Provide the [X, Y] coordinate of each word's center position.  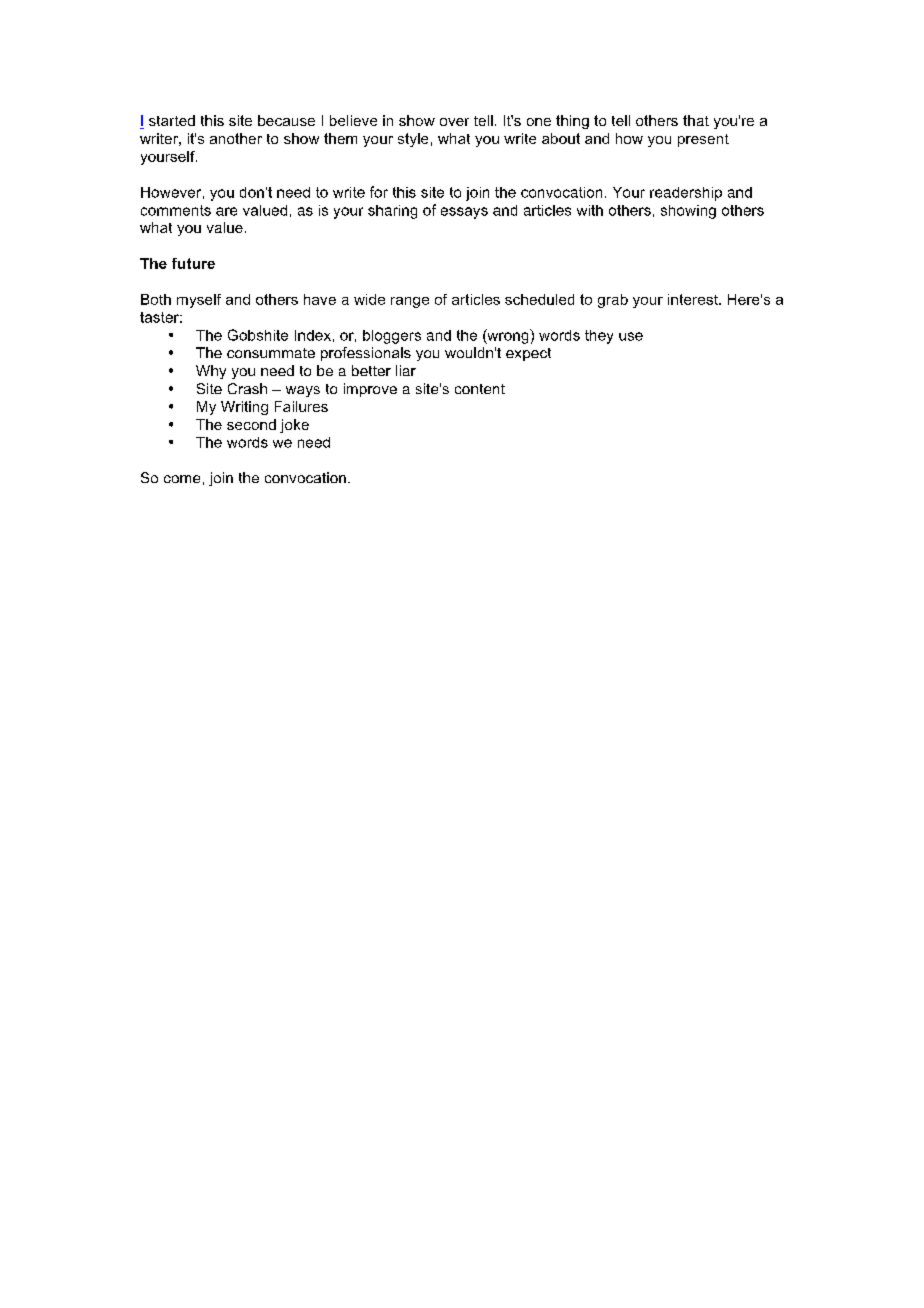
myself [199, 301]
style [413, 140]
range [410, 302]
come [182, 479]
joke [294, 426]
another [236, 138]
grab [613, 301]
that [696, 120]
